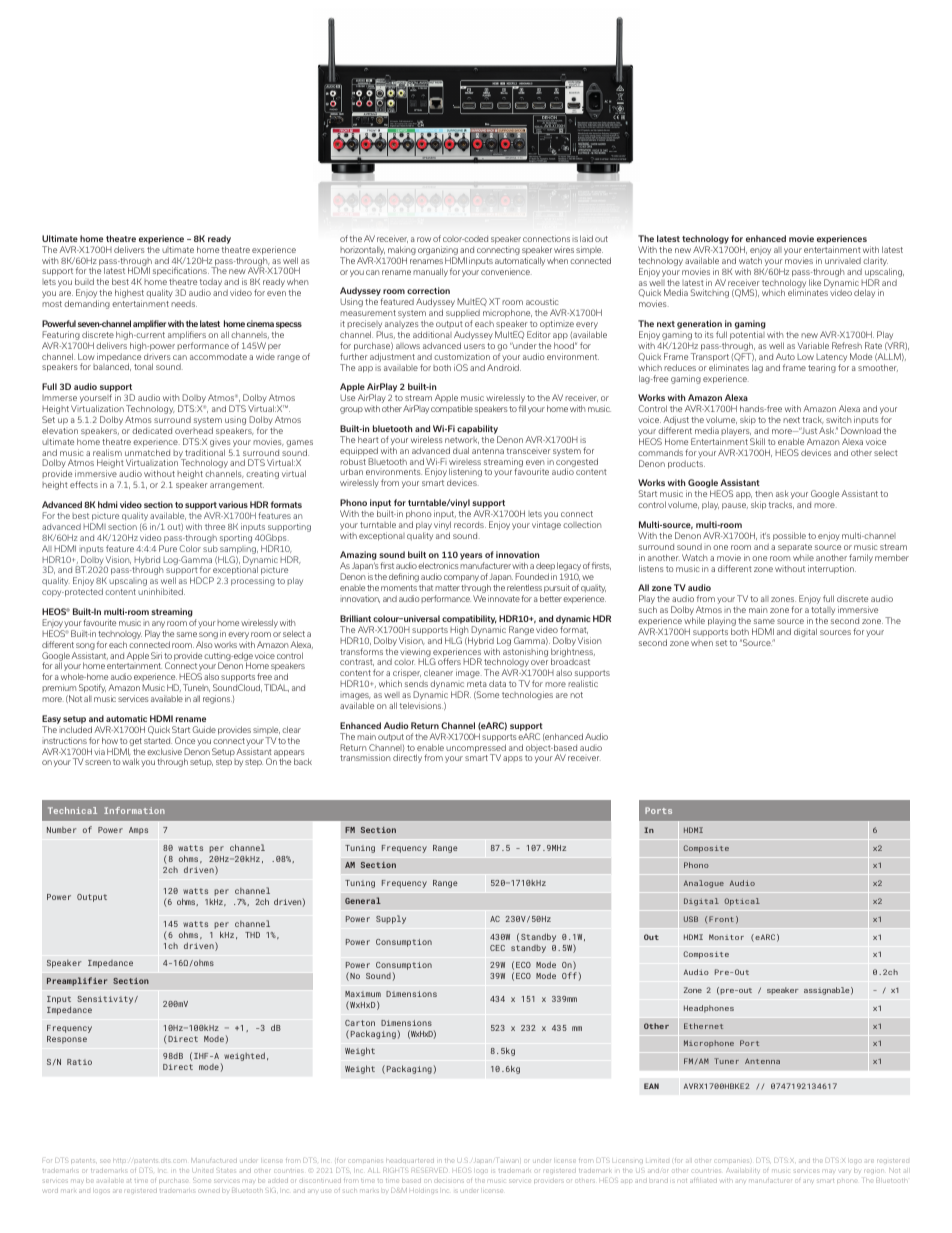 The width and height of the screenshot is (952, 1233). What do you see at coordinates (815, 282) in the screenshot?
I see `like` at bounding box center [815, 282].
